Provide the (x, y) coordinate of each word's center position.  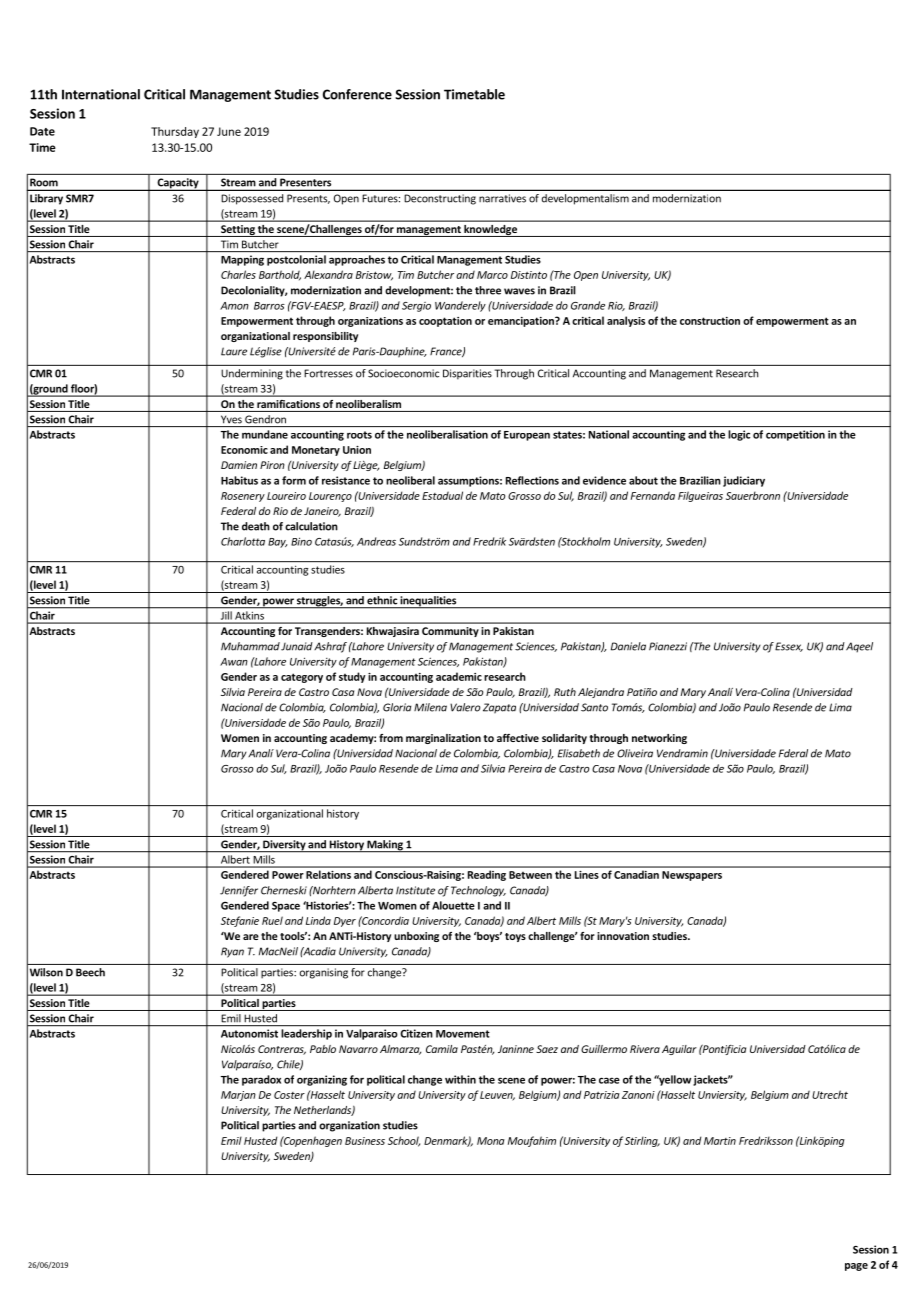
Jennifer (239, 891)
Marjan (238, 1096)
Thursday (175, 132)
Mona (491, 1141)
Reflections (532, 480)
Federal (238, 511)
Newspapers (692, 876)
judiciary (744, 481)
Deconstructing (440, 199)
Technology (478, 891)
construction (710, 321)
